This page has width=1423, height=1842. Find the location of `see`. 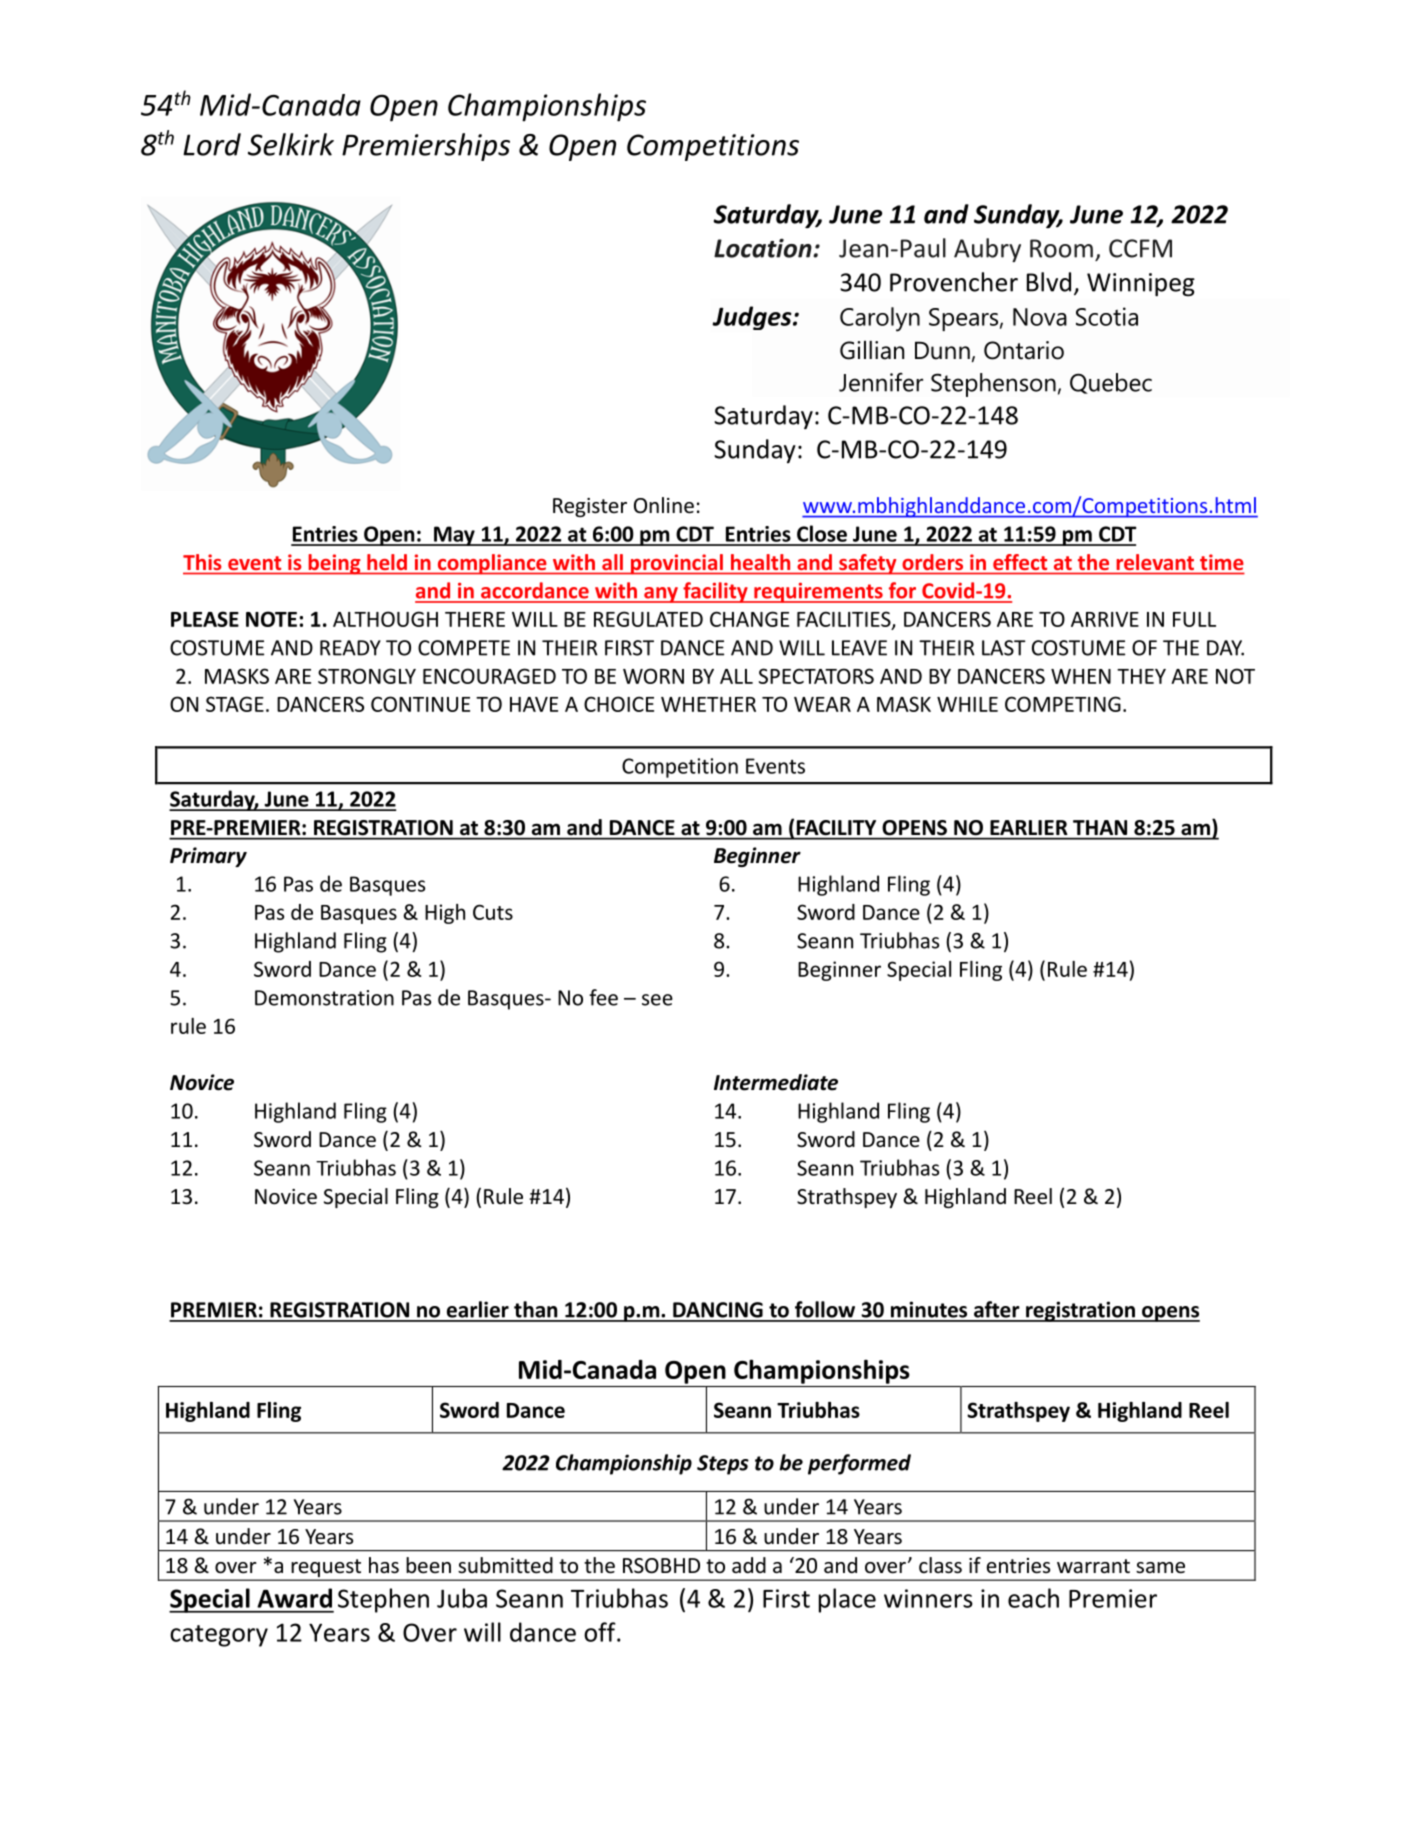

see is located at coordinates (657, 1000).
